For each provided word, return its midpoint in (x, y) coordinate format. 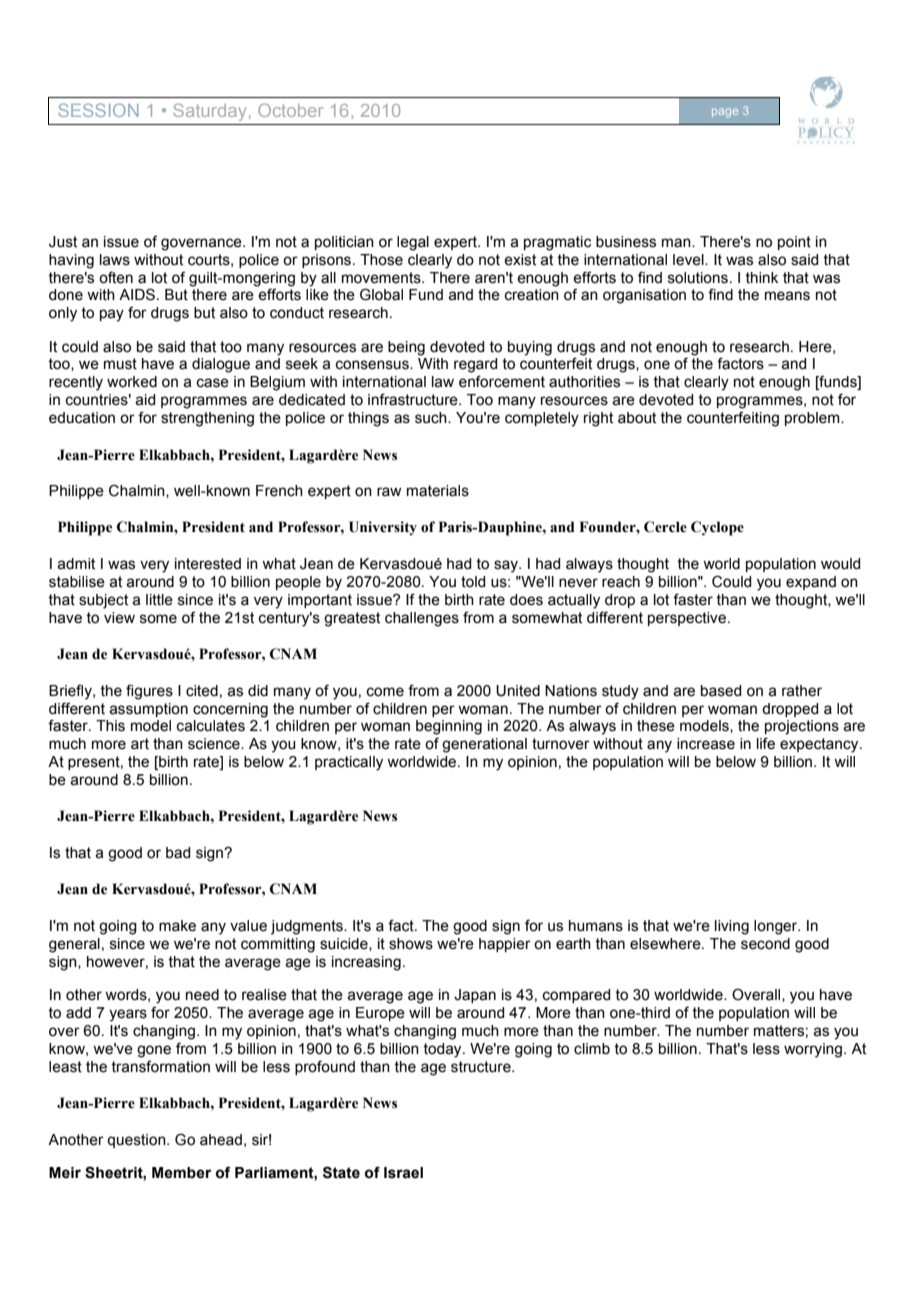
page (725, 113)
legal (413, 243)
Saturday (210, 112)
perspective (687, 619)
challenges (422, 619)
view (119, 618)
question (137, 1141)
